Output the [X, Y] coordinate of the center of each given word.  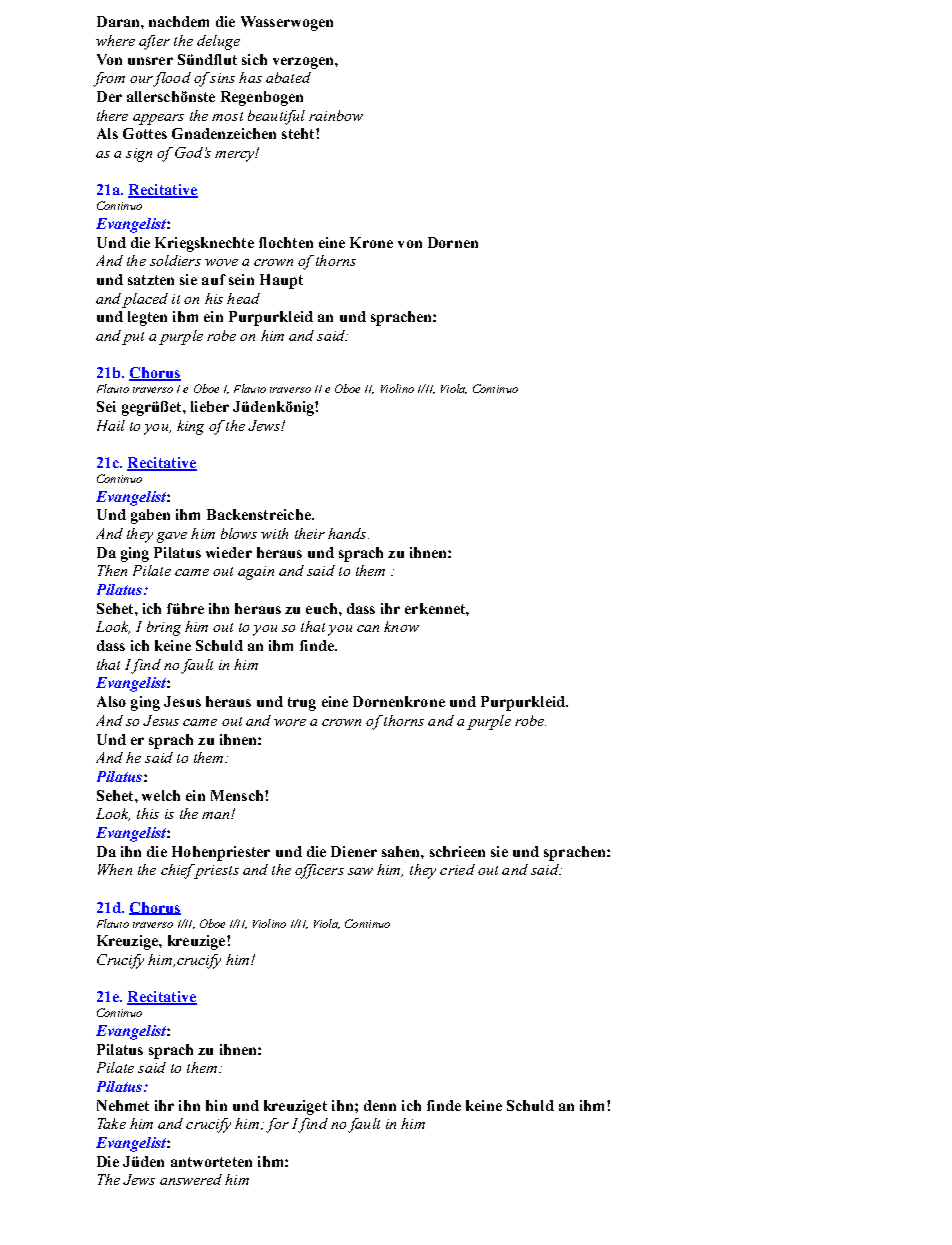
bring [164, 628]
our [142, 81]
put [133, 338]
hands [348, 533]
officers [319, 871]
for [277, 1125]
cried [457, 869]
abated [288, 77]
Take [112, 1123]
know [401, 626]
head [243, 298]
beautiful [276, 117]
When [115, 869]
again [256, 573]
